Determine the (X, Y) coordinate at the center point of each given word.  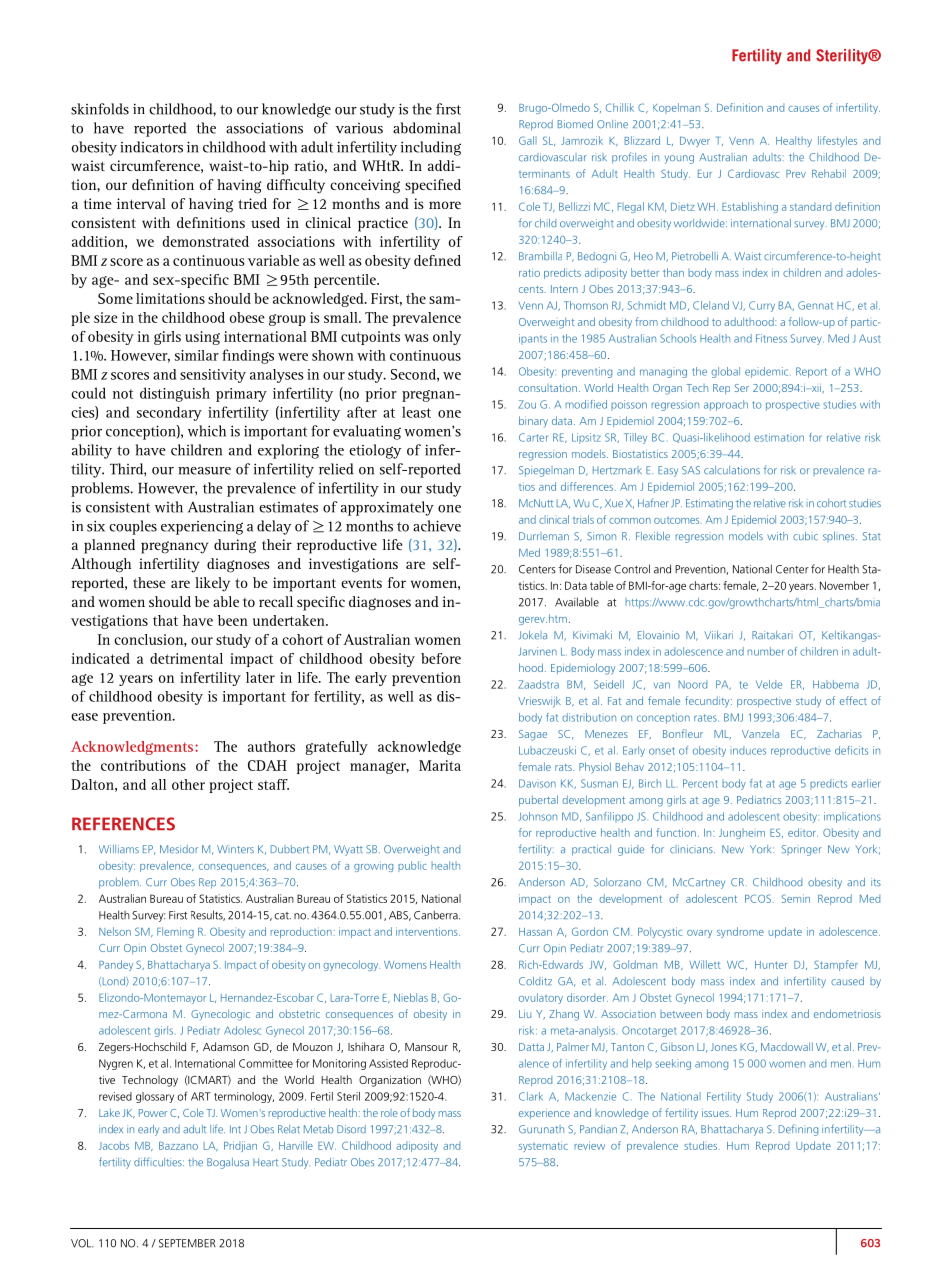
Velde (769, 684)
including (431, 148)
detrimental (186, 658)
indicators (151, 147)
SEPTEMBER (187, 1243)
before (441, 658)
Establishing (750, 207)
